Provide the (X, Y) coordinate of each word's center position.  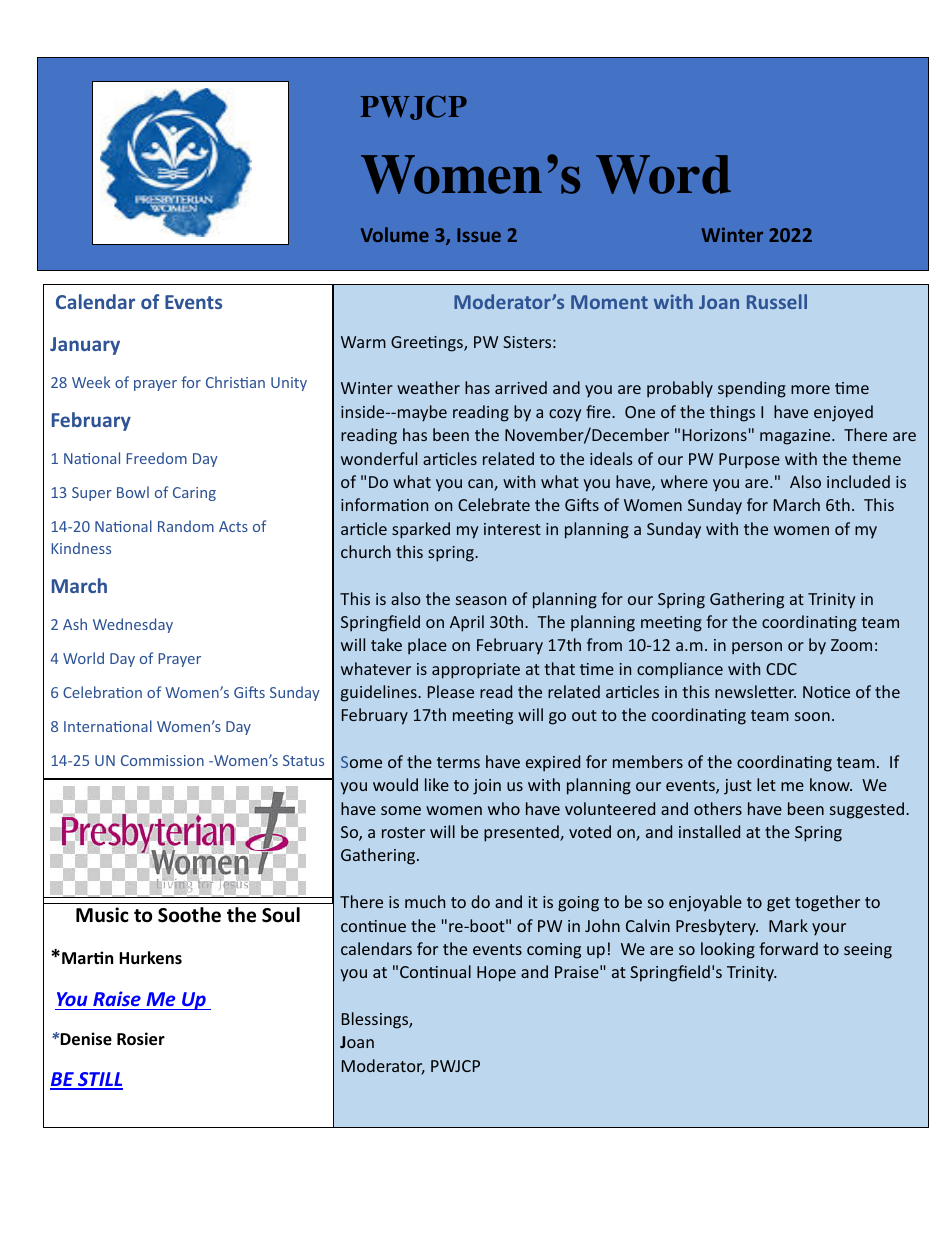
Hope (496, 974)
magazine (796, 437)
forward (788, 948)
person (757, 648)
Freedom (156, 458)
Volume (395, 234)
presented (522, 833)
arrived (521, 387)
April (467, 623)
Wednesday (133, 625)
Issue (479, 235)
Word (663, 174)
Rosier (141, 1039)
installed (709, 831)
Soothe (189, 915)
